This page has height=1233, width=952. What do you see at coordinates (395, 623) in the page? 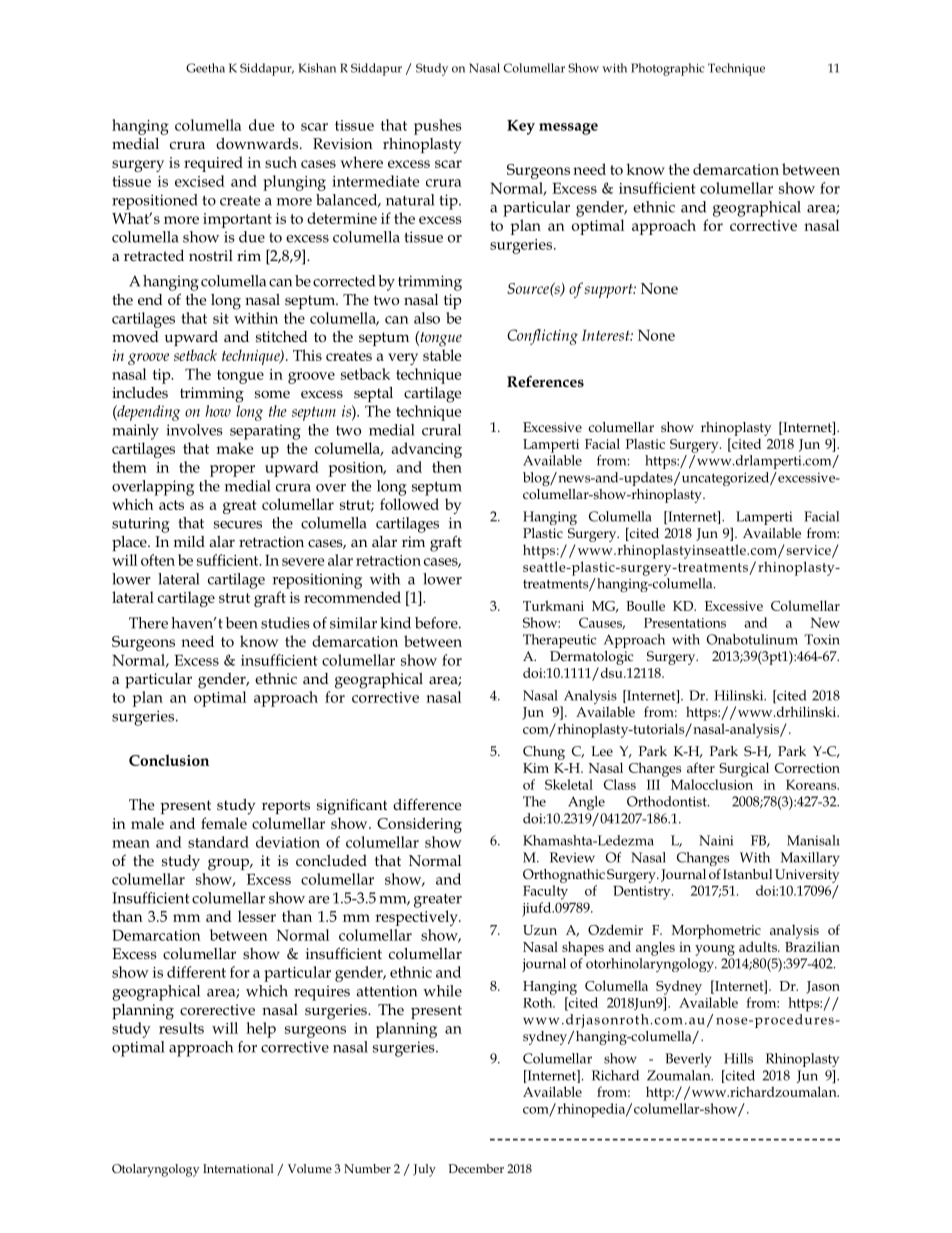
I see `kind` at bounding box center [395, 623].
